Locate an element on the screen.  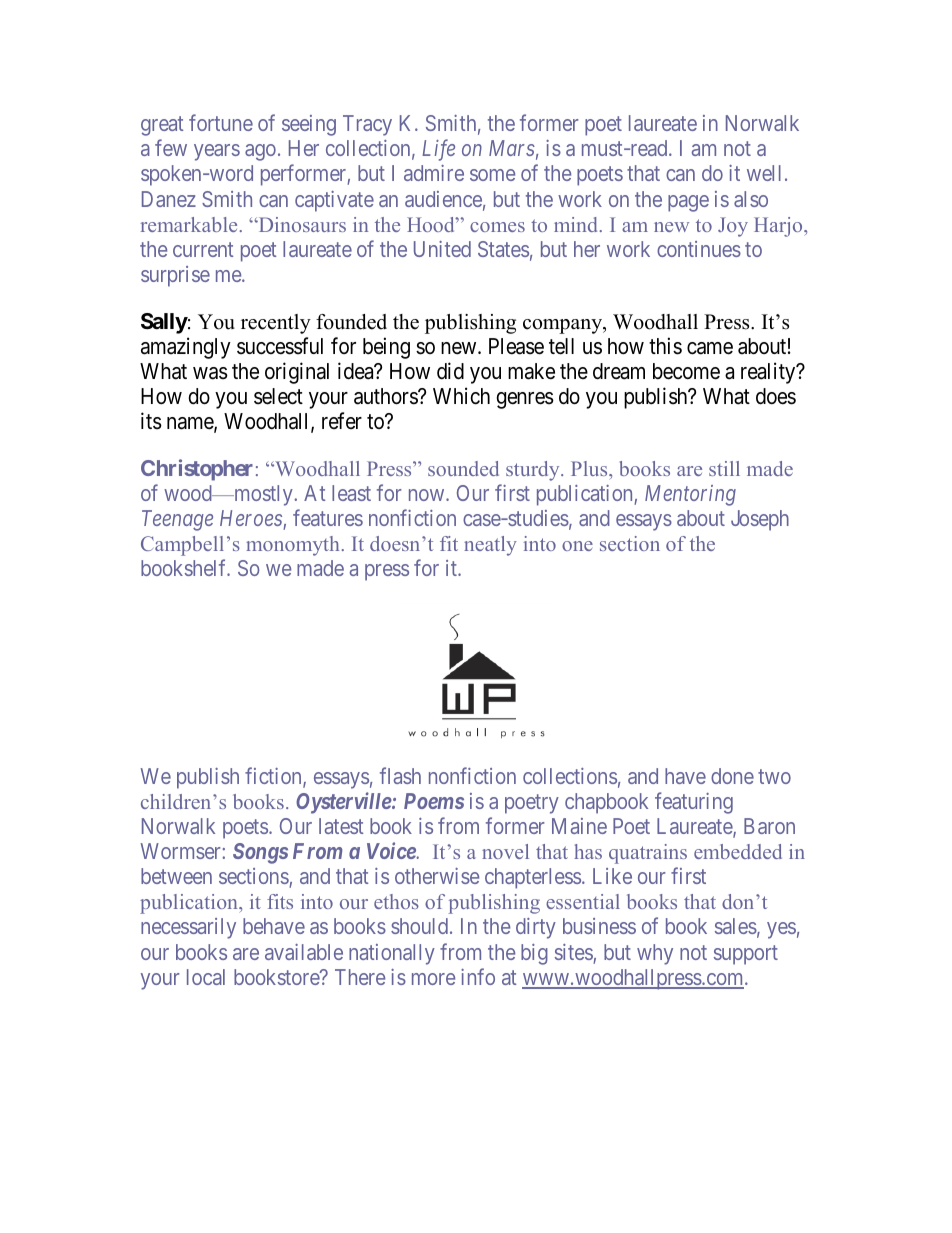
Please is located at coordinates (516, 346).
